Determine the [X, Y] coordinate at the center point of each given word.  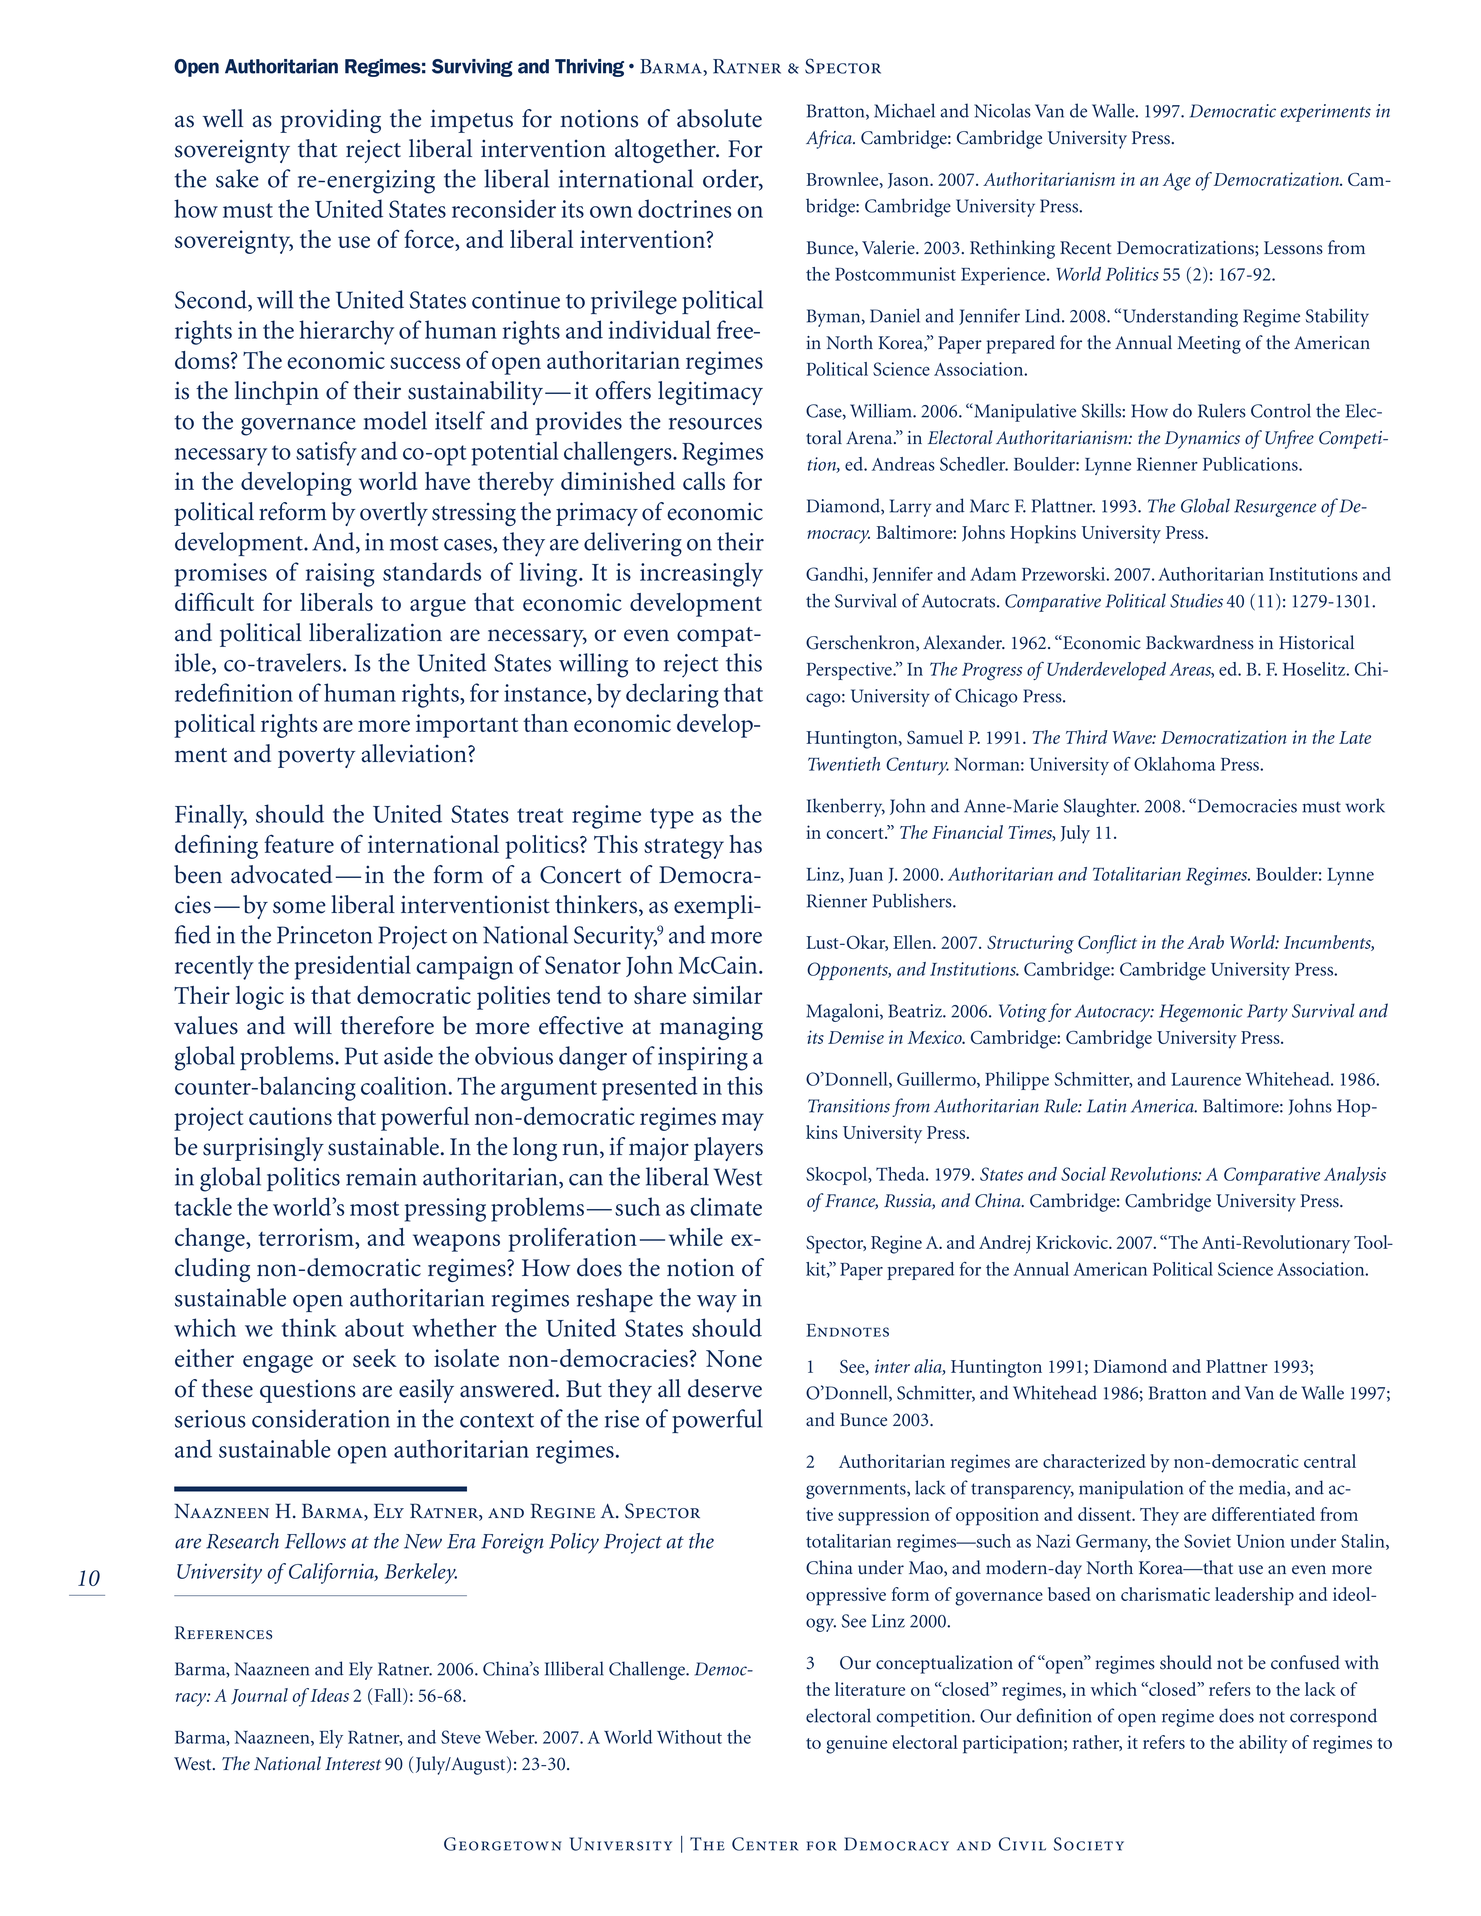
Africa [830, 139]
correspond [1333, 1717]
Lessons [1293, 248]
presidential [353, 967]
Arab [1205, 942]
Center [765, 1844]
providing [330, 121]
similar [728, 995]
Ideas [328, 1695]
